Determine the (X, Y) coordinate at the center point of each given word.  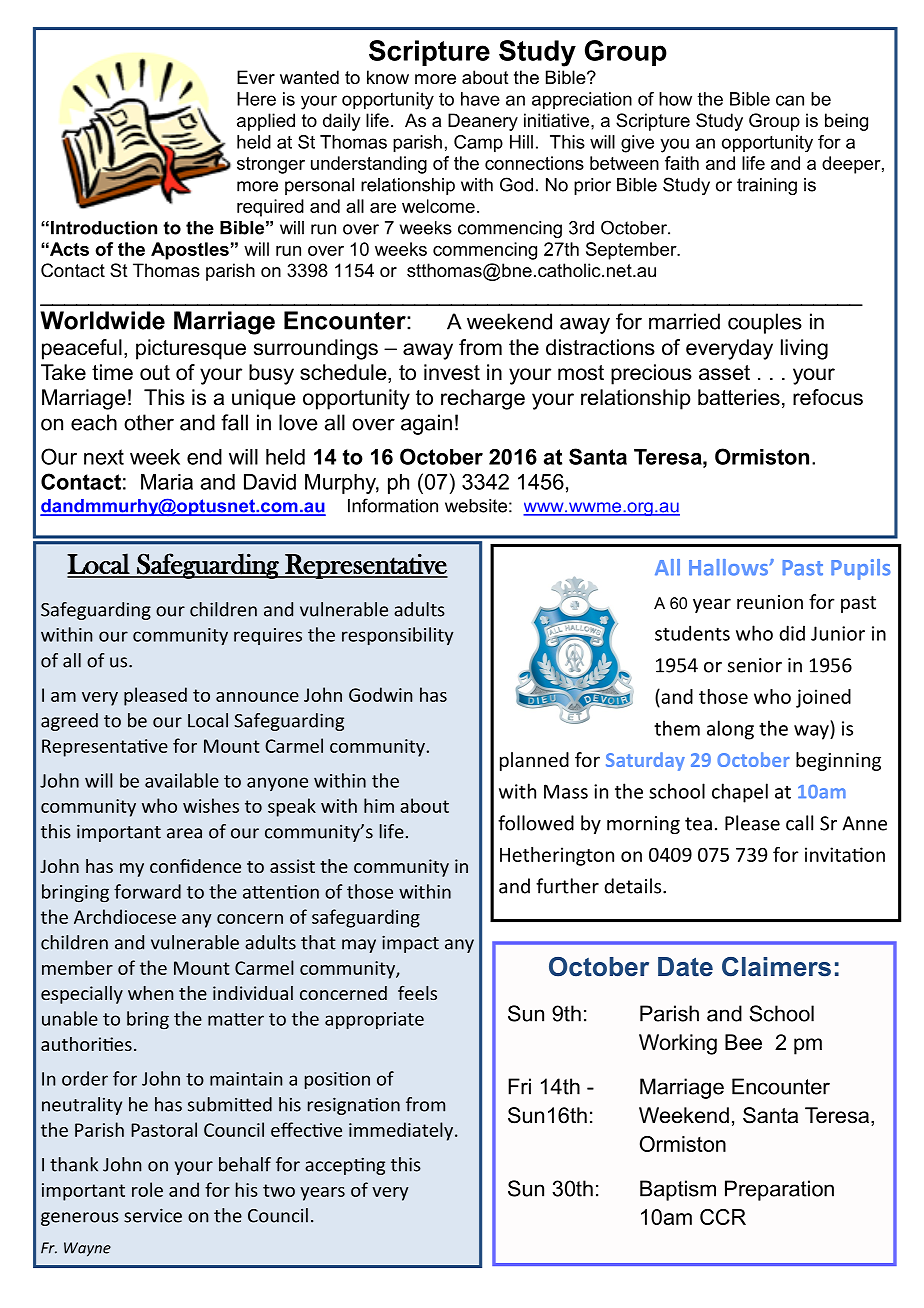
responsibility (398, 636)
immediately (402, 1131)
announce (257, 697)
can (790, 100)
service (153, 1215)
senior (755, 665)
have (480, 99)
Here (256, 99)
